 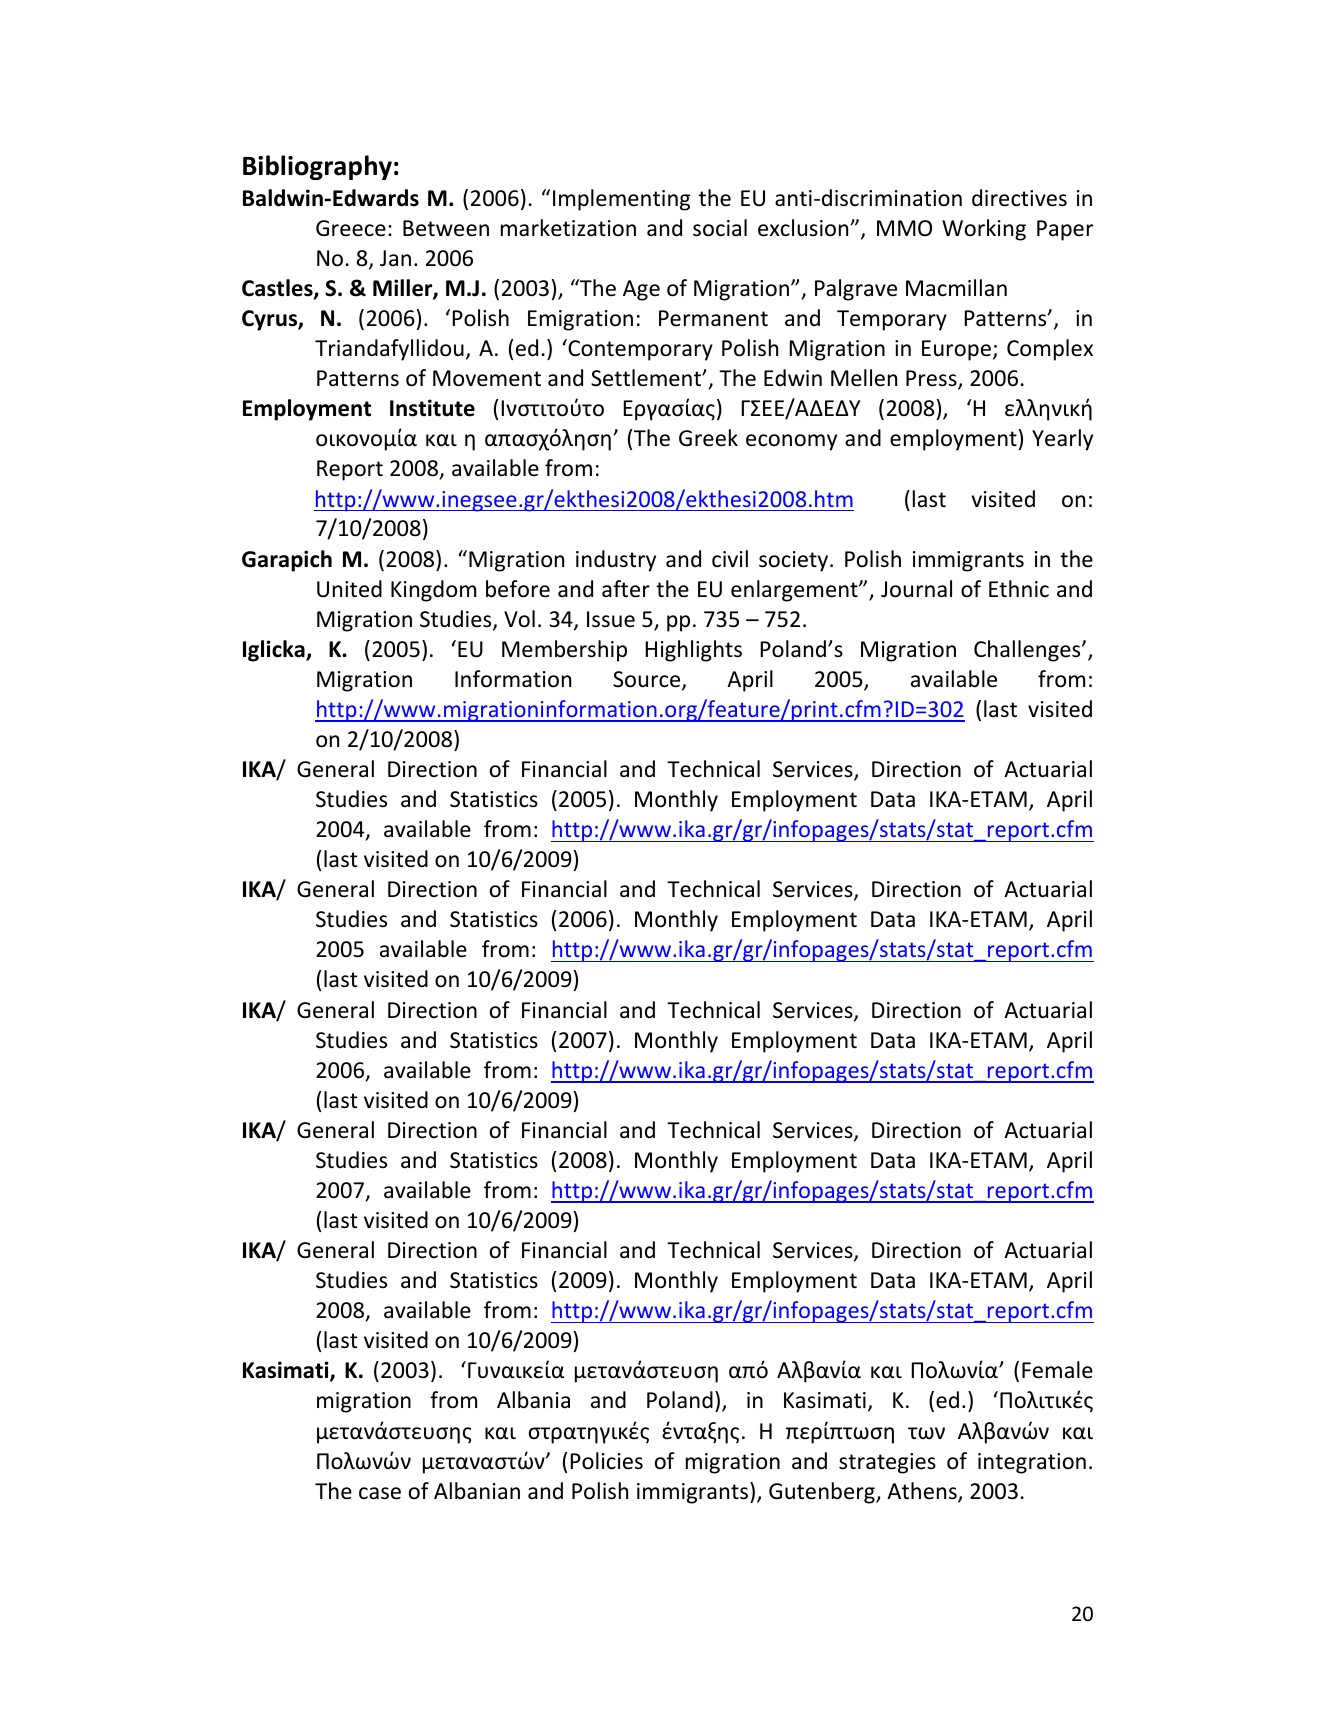 I want to click on Highlights, so click(x=694, y=651).
